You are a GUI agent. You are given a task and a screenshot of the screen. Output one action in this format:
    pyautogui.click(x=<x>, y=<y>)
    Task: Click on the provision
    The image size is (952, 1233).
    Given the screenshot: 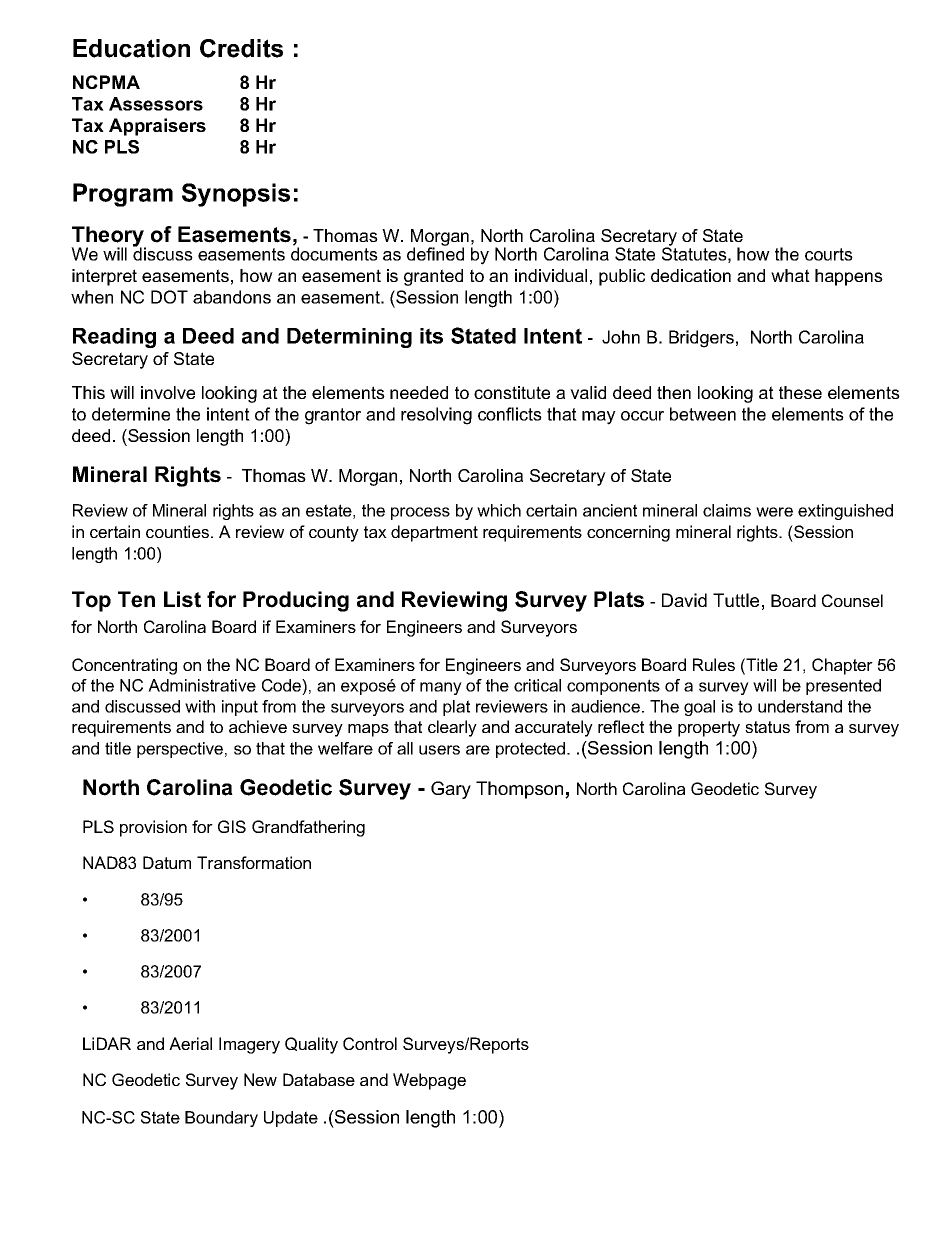 What is the action you would take?
    pyautogui.click(x=153, y=828)
